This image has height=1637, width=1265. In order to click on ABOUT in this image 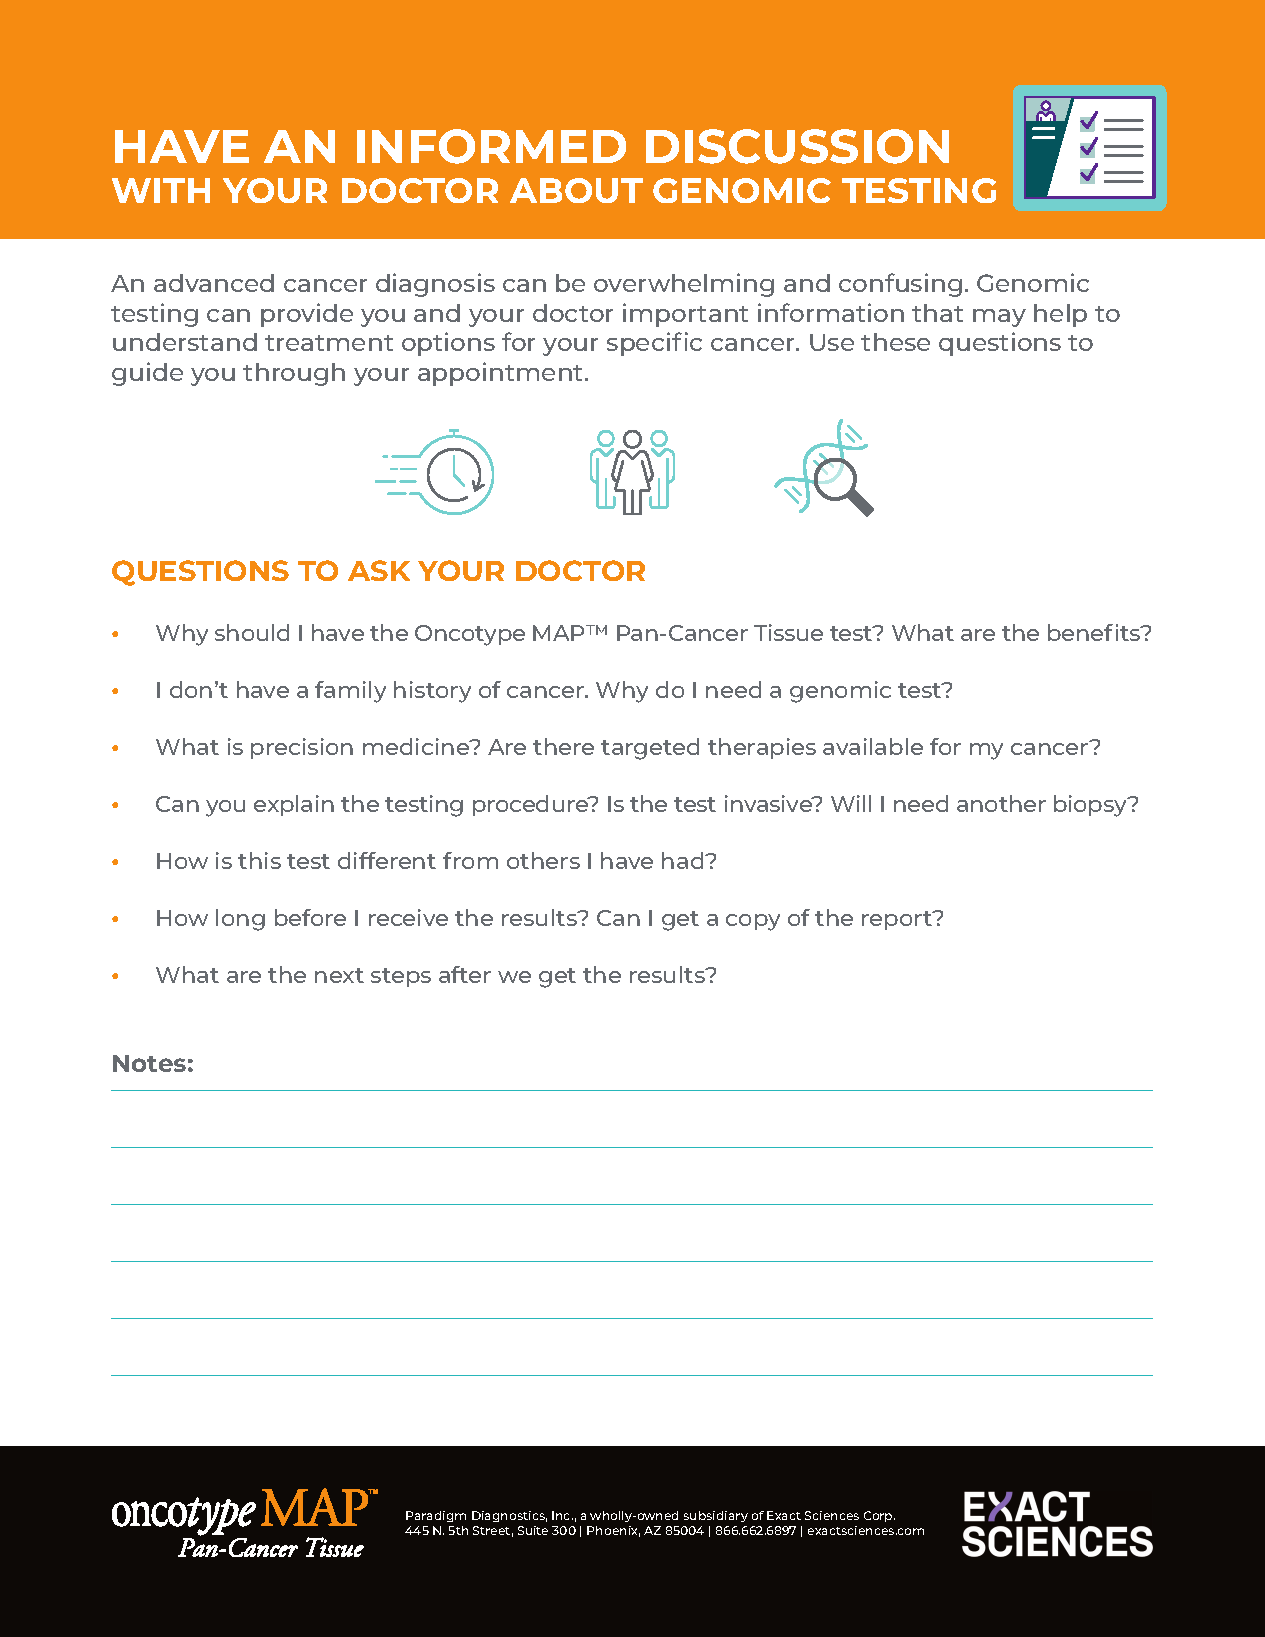, I will do `click(576, 190)`.
